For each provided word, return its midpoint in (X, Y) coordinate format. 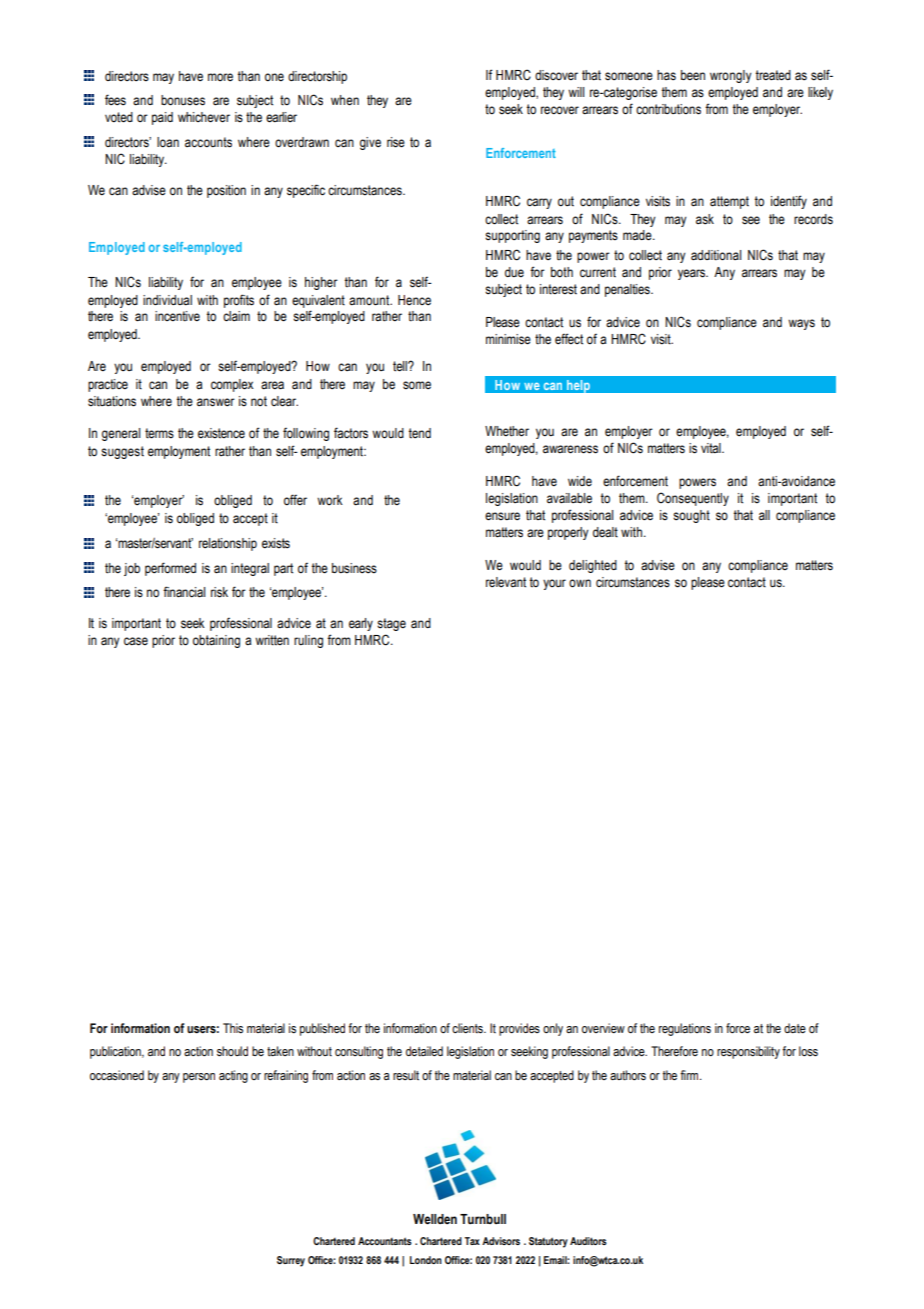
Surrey (291, 1261)
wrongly (731, 76)
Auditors (588, 1241)
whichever (204, 117)
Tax (472, 1241)
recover (560, 110)
